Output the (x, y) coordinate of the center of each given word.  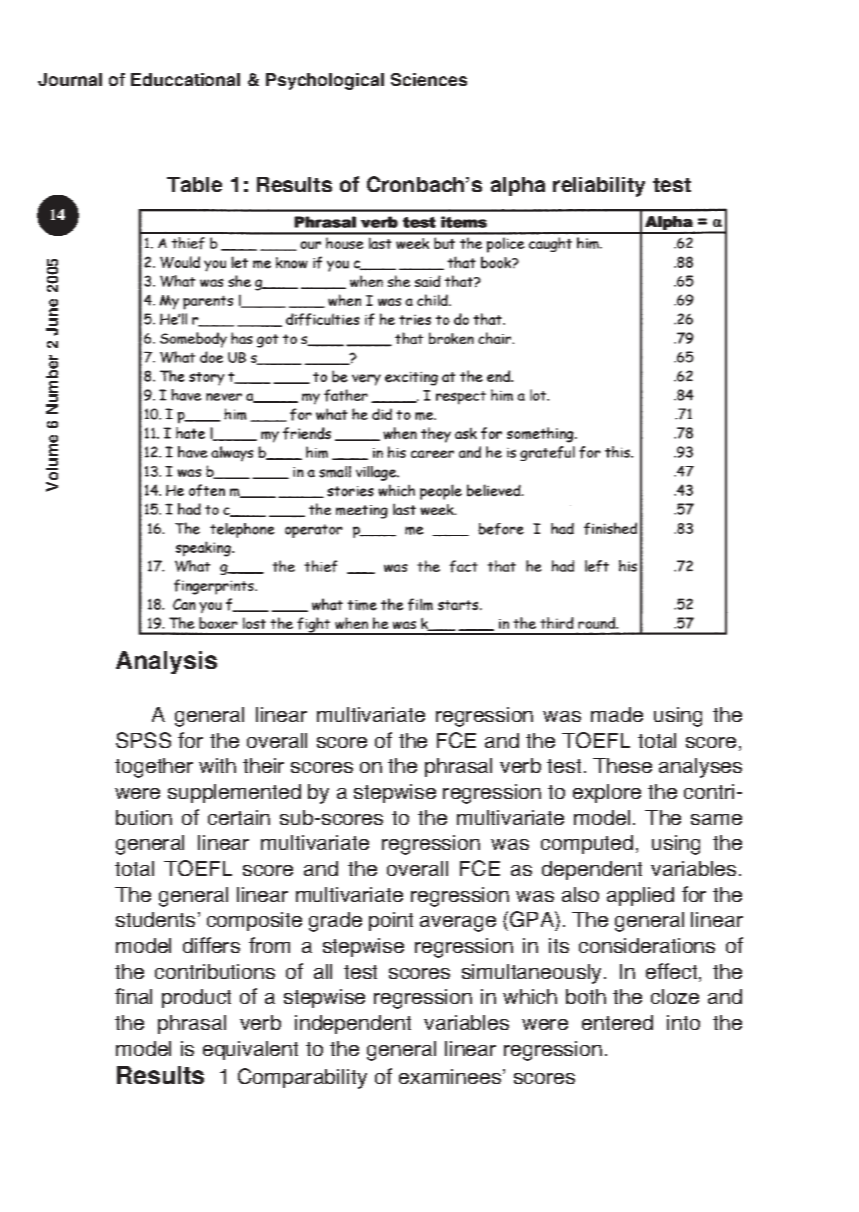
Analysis (166, 662)
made (617, 714)
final (133, 996)
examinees (451, 1076)
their (263, 765)
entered (617, 1022)
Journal (70, 79)
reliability (599, 187)
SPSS (143, 740)
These (622, 765)
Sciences (429, 79)
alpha (518, 186)
